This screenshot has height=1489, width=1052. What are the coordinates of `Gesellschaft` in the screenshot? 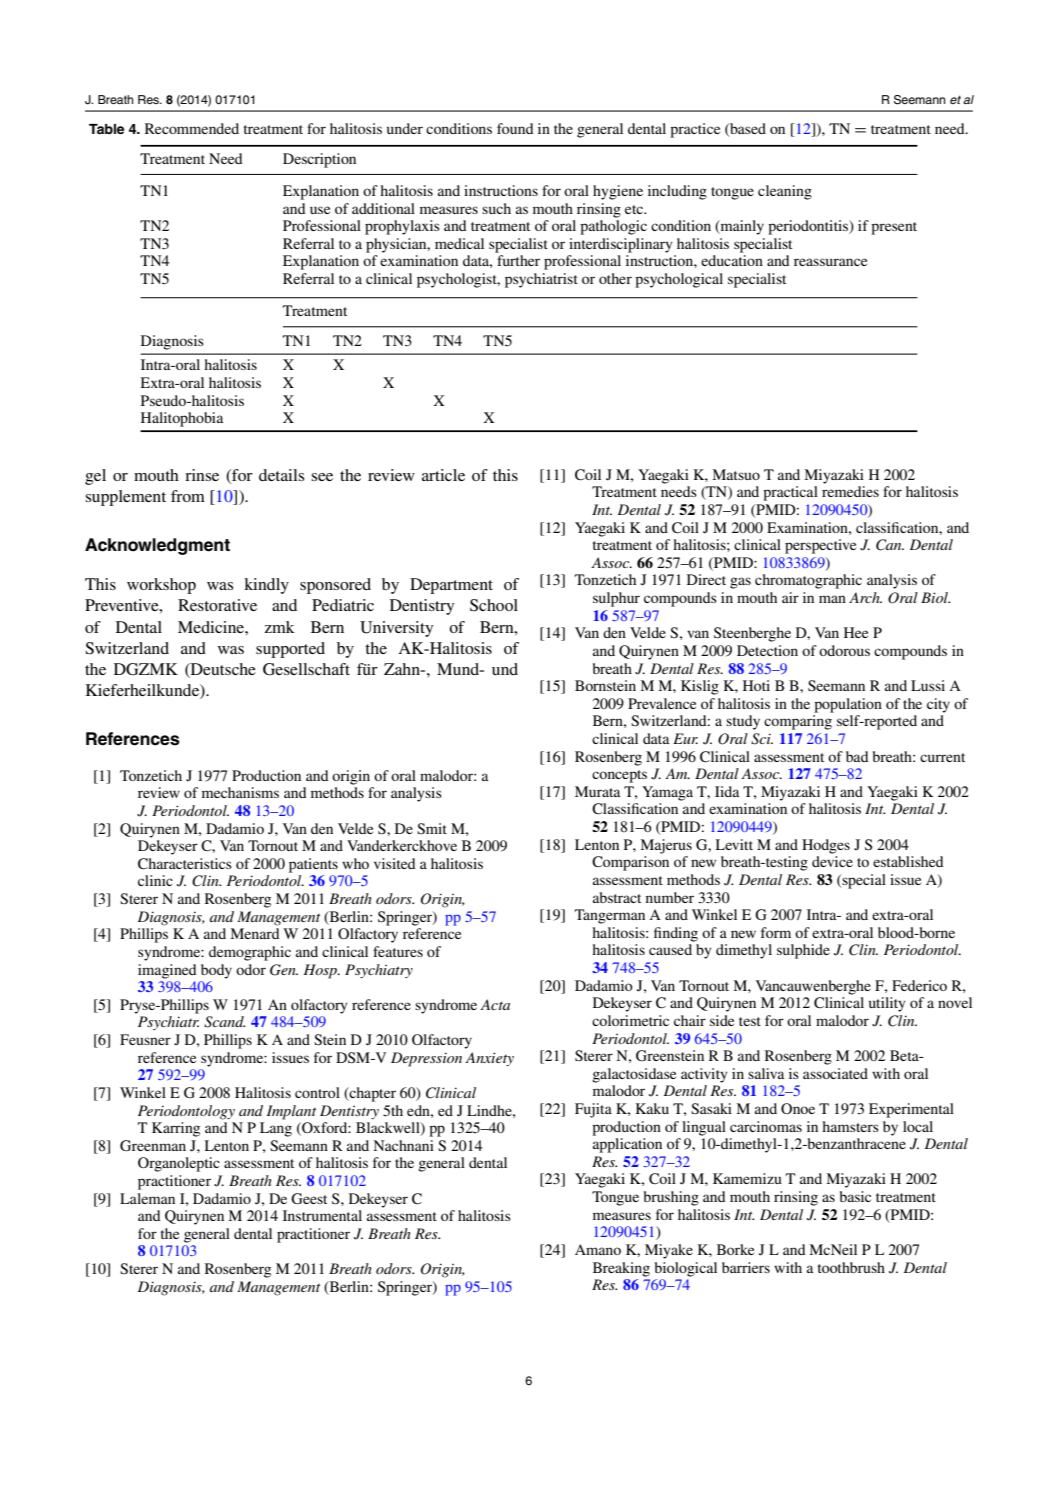 It's located at (306, 669).
